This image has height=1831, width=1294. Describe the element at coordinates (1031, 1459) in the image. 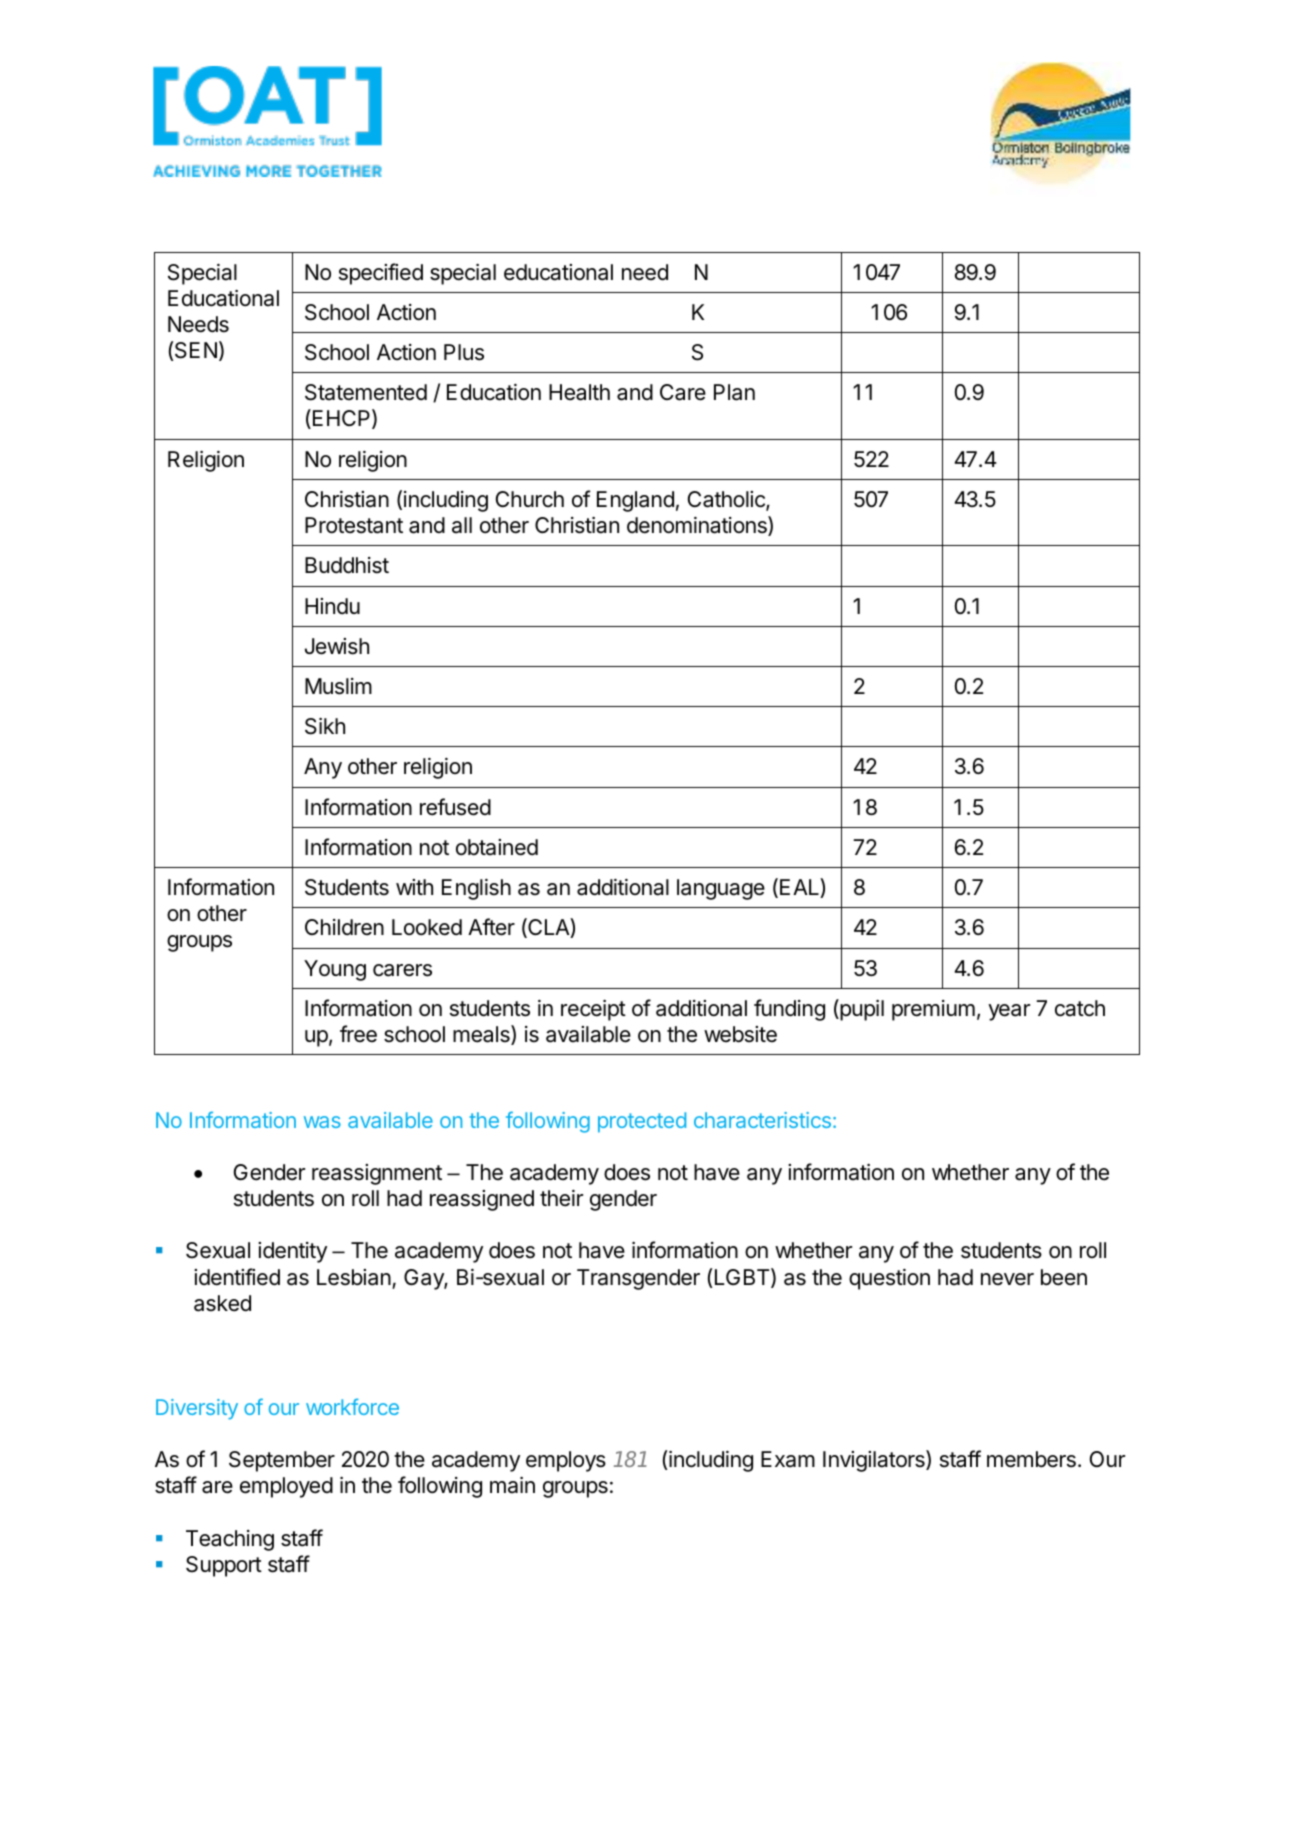

I see `members` at that location.
